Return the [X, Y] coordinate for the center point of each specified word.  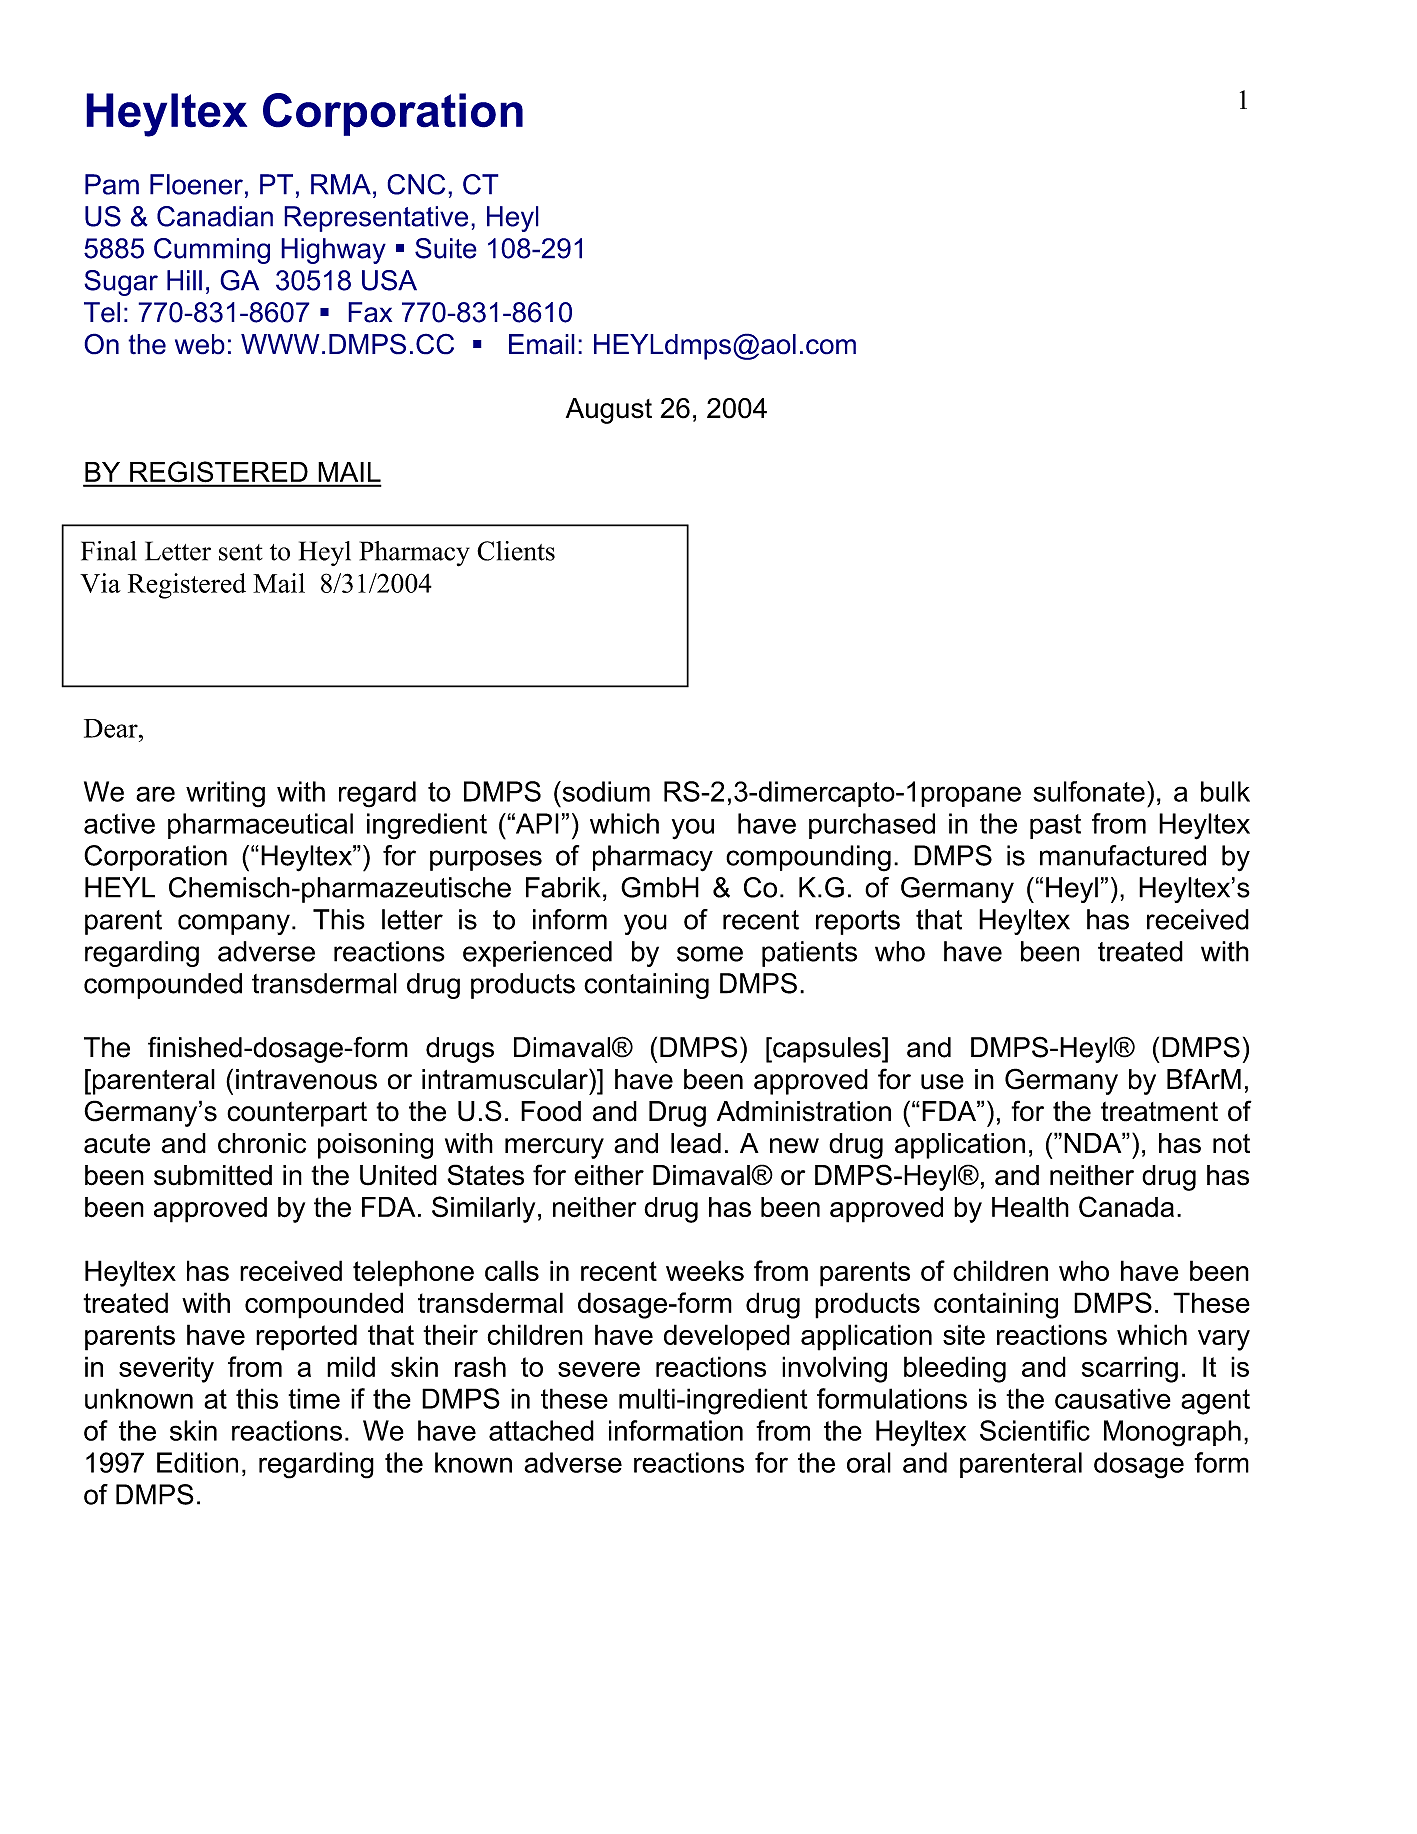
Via [100, 583]
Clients [516, 551]
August [609, 411]
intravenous [306, 1079]
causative [1113, 1398]
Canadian [215, 216]
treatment [1159, 1112]
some [710, 954]
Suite [446, 248]
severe [599, 1369]
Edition [197, 1462]
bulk [1225, 791]
